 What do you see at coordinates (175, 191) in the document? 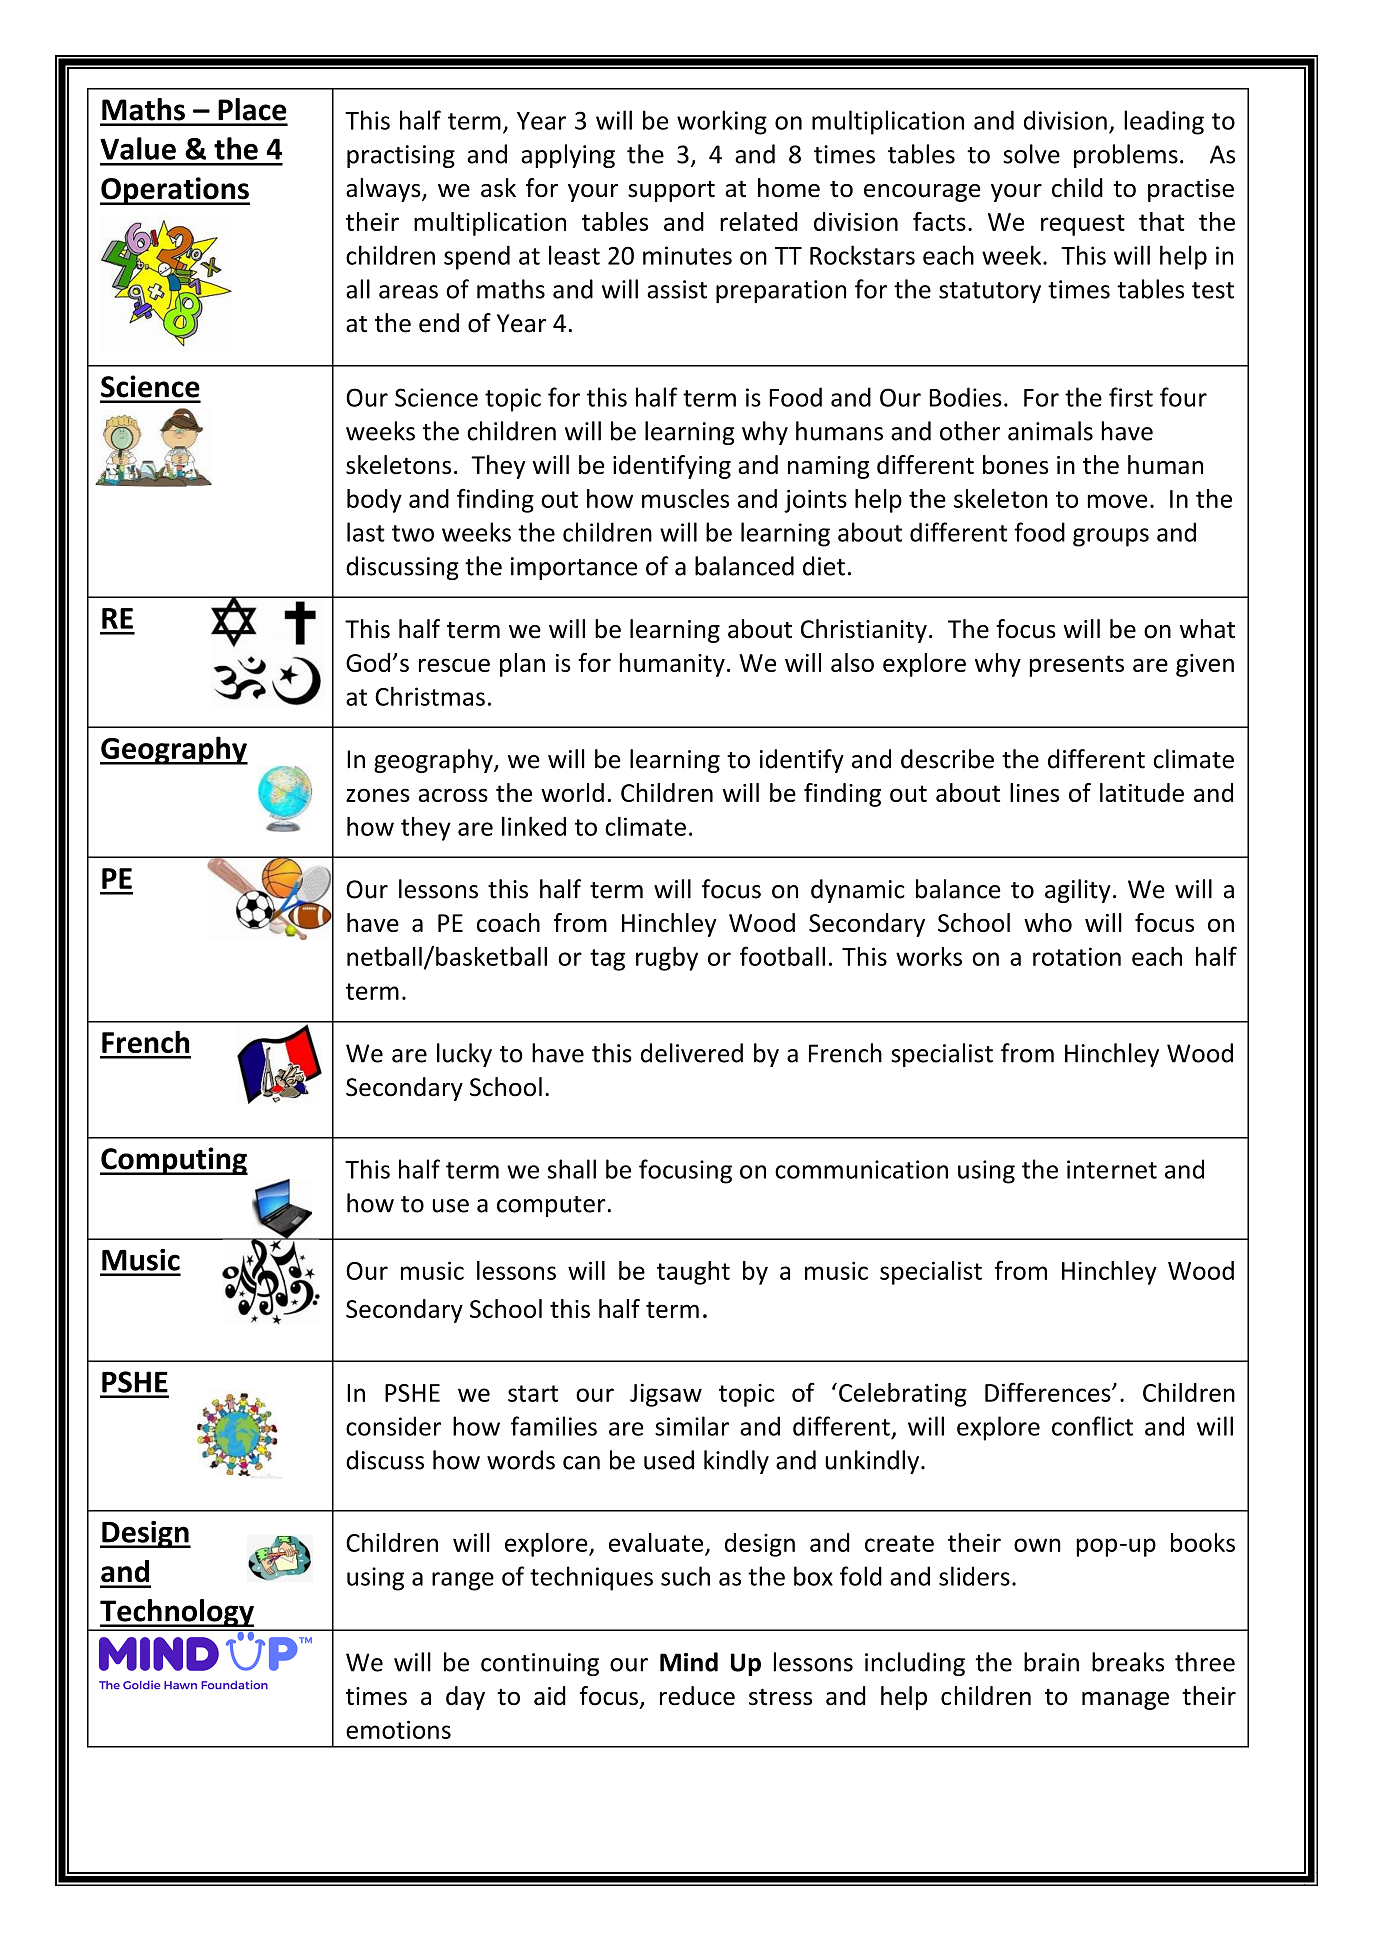
I see `Operations` at bounding box center [175, 191].
